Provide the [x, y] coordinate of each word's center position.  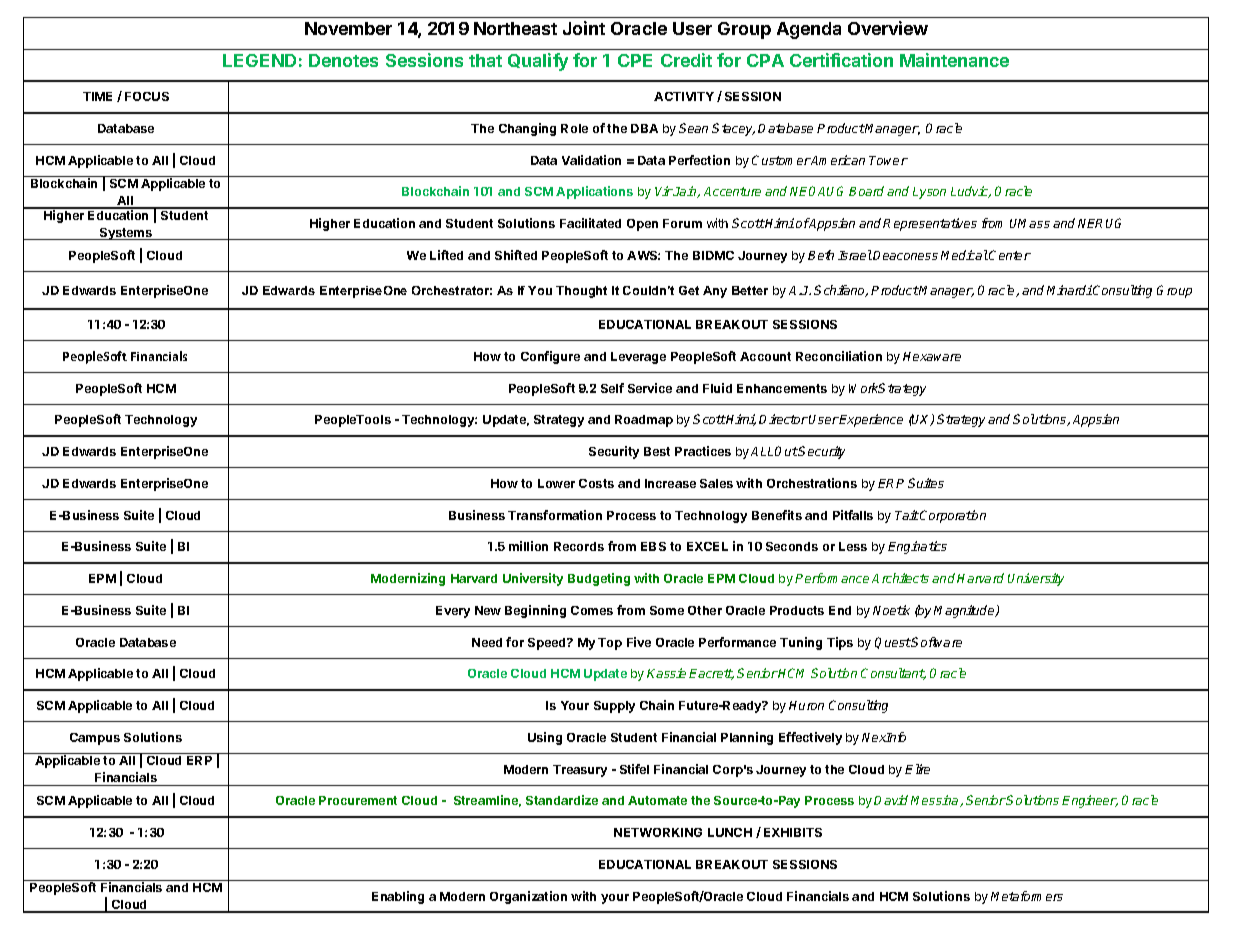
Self [612, 388]
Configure [550, 357]
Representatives [930, 224]
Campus [95, 739]
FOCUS [147, 96]
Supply [614, 707]
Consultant [893, 674]
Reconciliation [839, 356]
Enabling [398, 897]
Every [453, 612]
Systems [126, 234]
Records [579, 546]
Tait [907, 515]
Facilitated [590, 223]
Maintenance [954, 60]
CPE [635, 60]
